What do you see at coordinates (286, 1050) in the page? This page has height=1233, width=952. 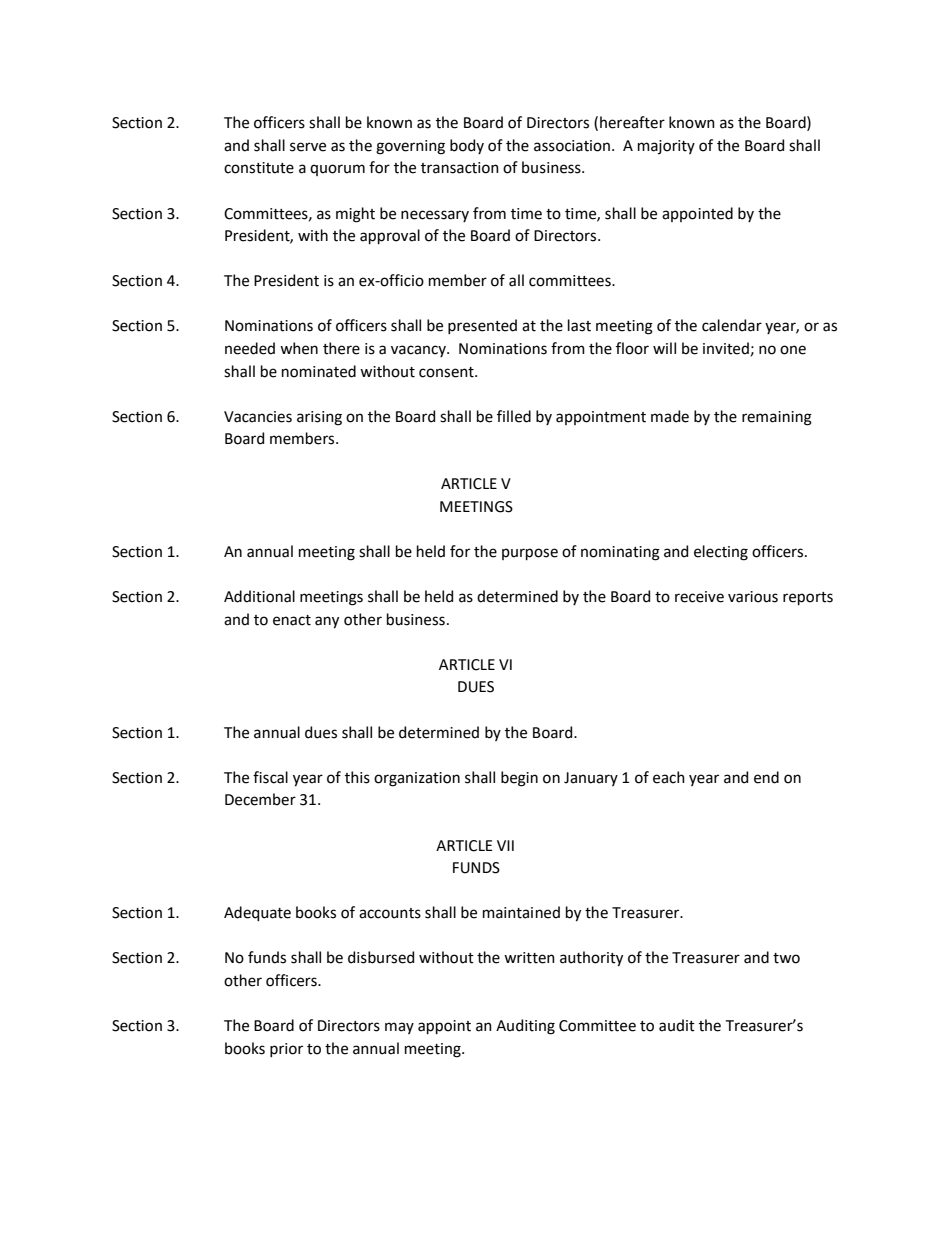 I see `prior` at bounding box center [286, 1050].
